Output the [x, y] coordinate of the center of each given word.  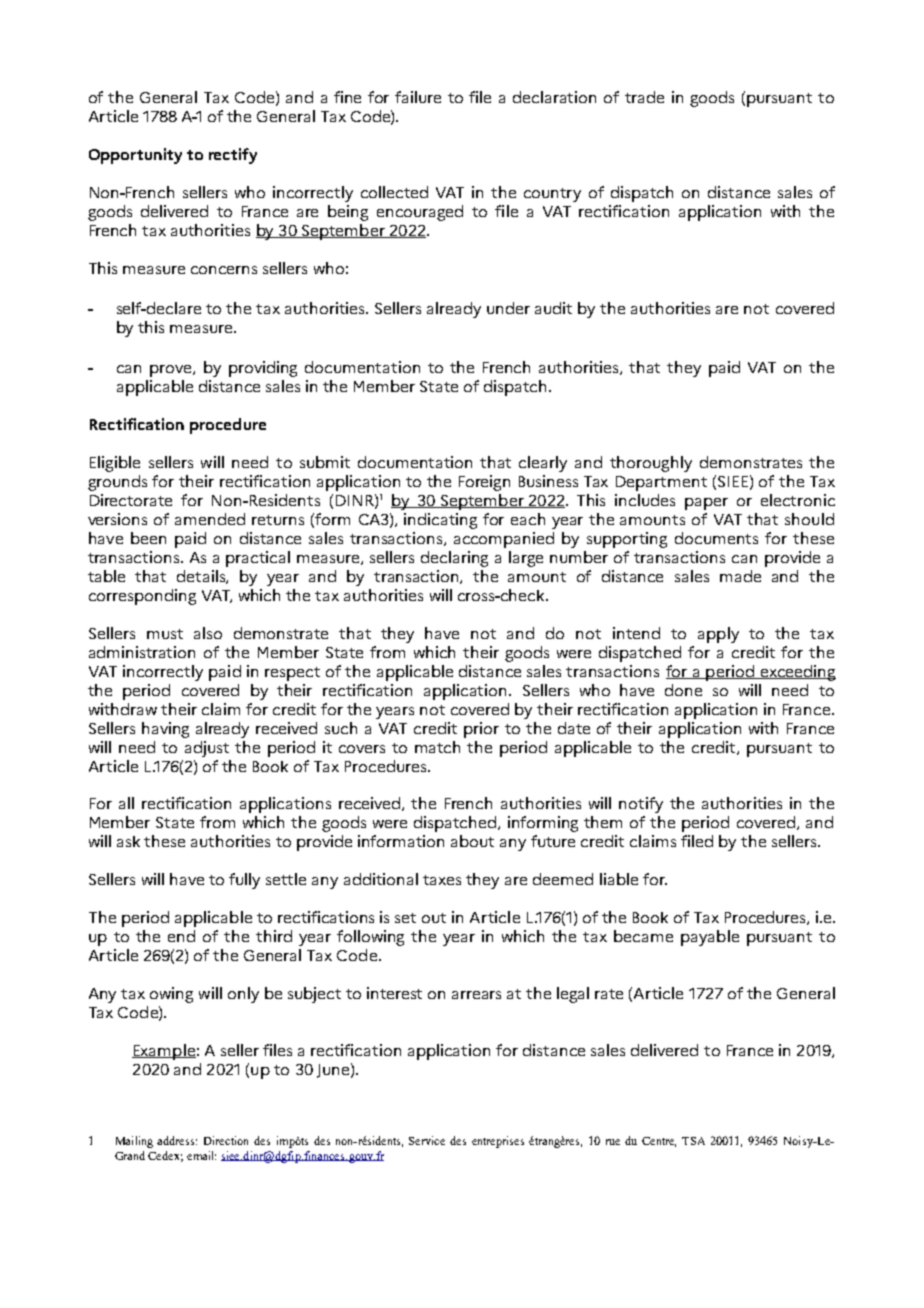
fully [244, 881]
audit [553, 308]
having [165, 730]
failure [418, 97]
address [177, 1140]
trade [644, 97]
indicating [440, 521]
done [683, 690]
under [508, 308]
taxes [442, 880]
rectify [233, 156]
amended [210, 519]
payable [710, 938]
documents [716, 538]
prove [172, 371]
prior [481, 730]
